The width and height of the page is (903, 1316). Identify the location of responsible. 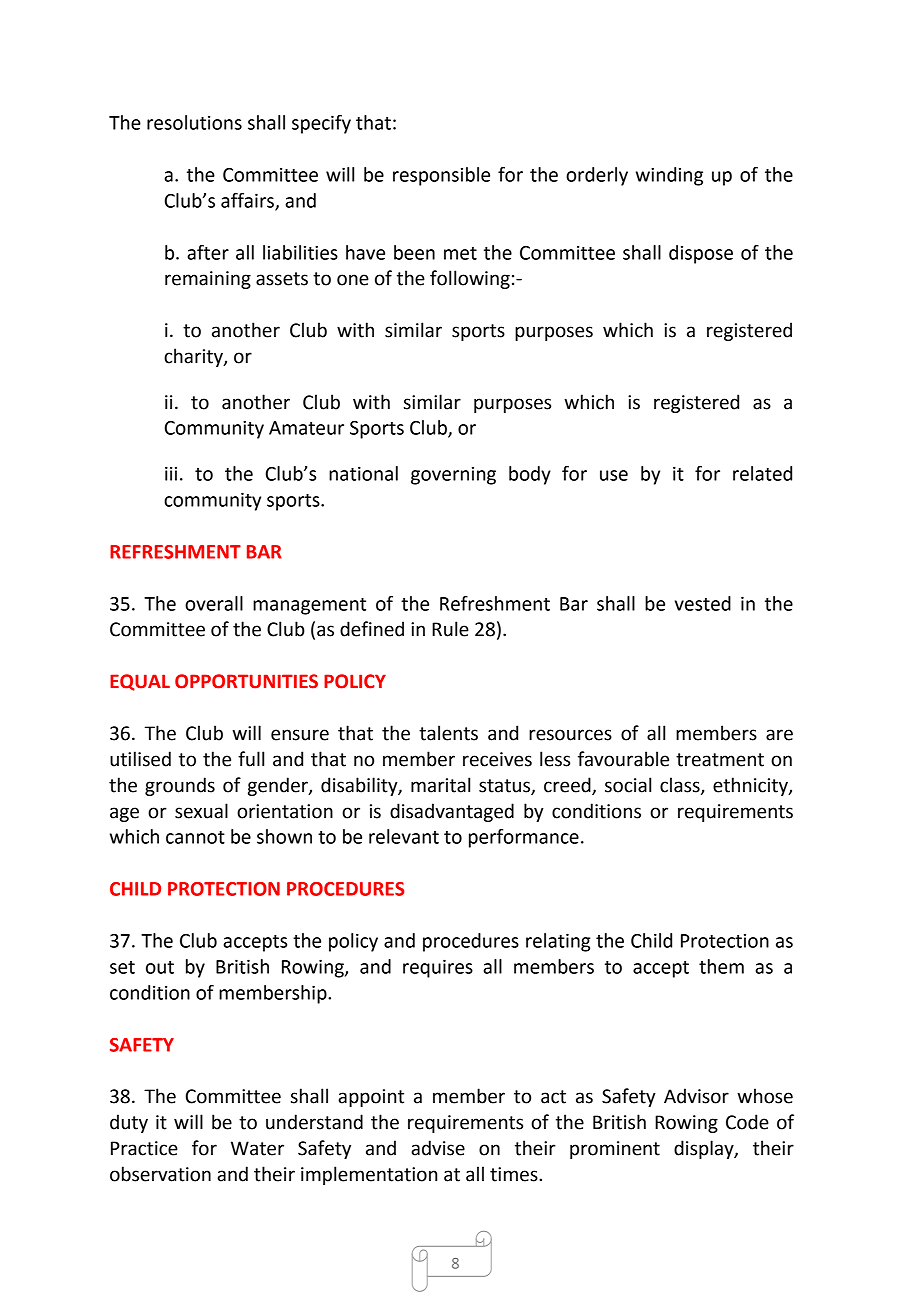
(441, 176).
